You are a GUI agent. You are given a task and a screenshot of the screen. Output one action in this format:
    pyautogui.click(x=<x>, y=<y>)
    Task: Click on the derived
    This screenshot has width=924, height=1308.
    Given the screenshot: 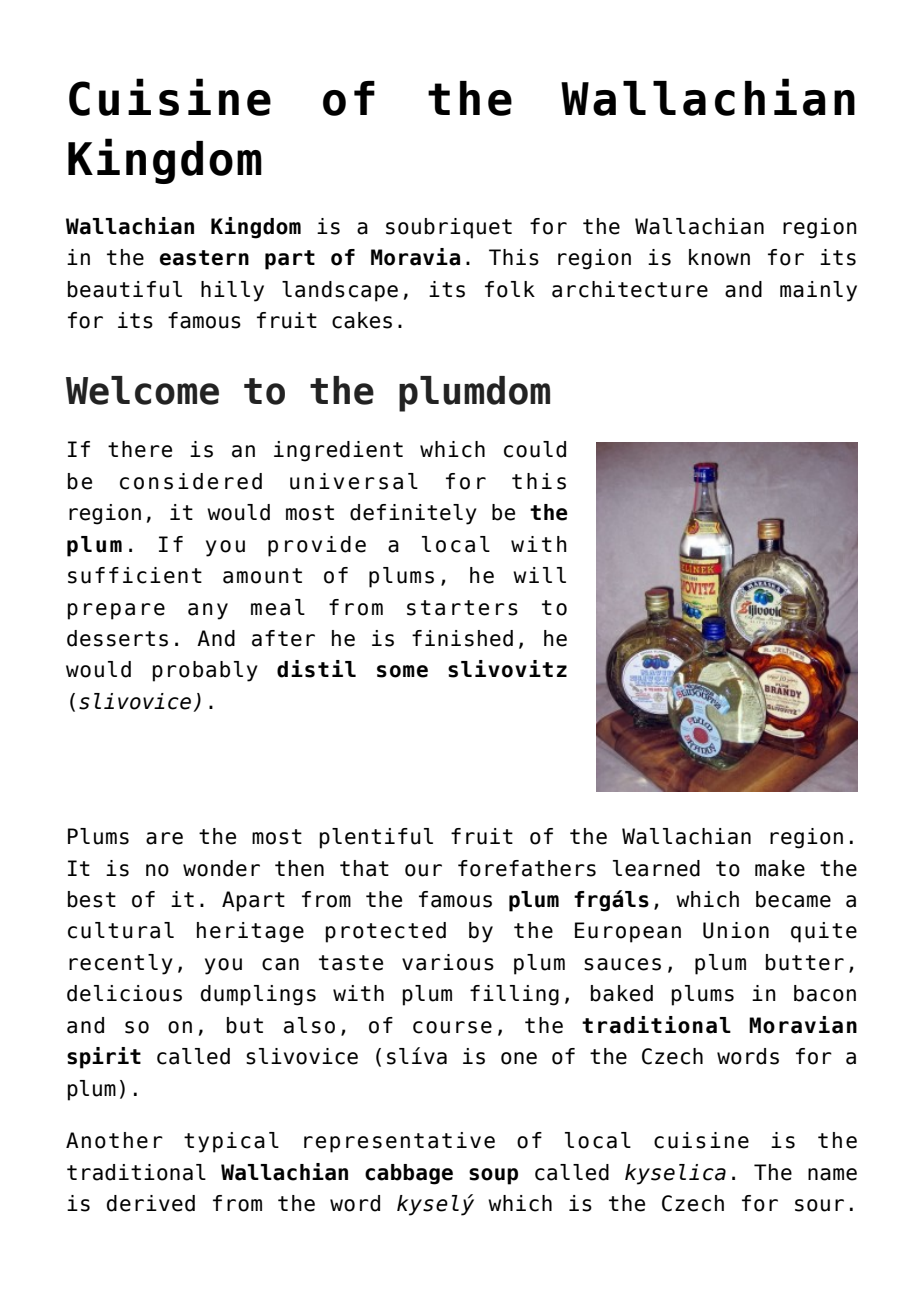 What is the action you would take?
    pyautogui.click(x=151, y=1203)
